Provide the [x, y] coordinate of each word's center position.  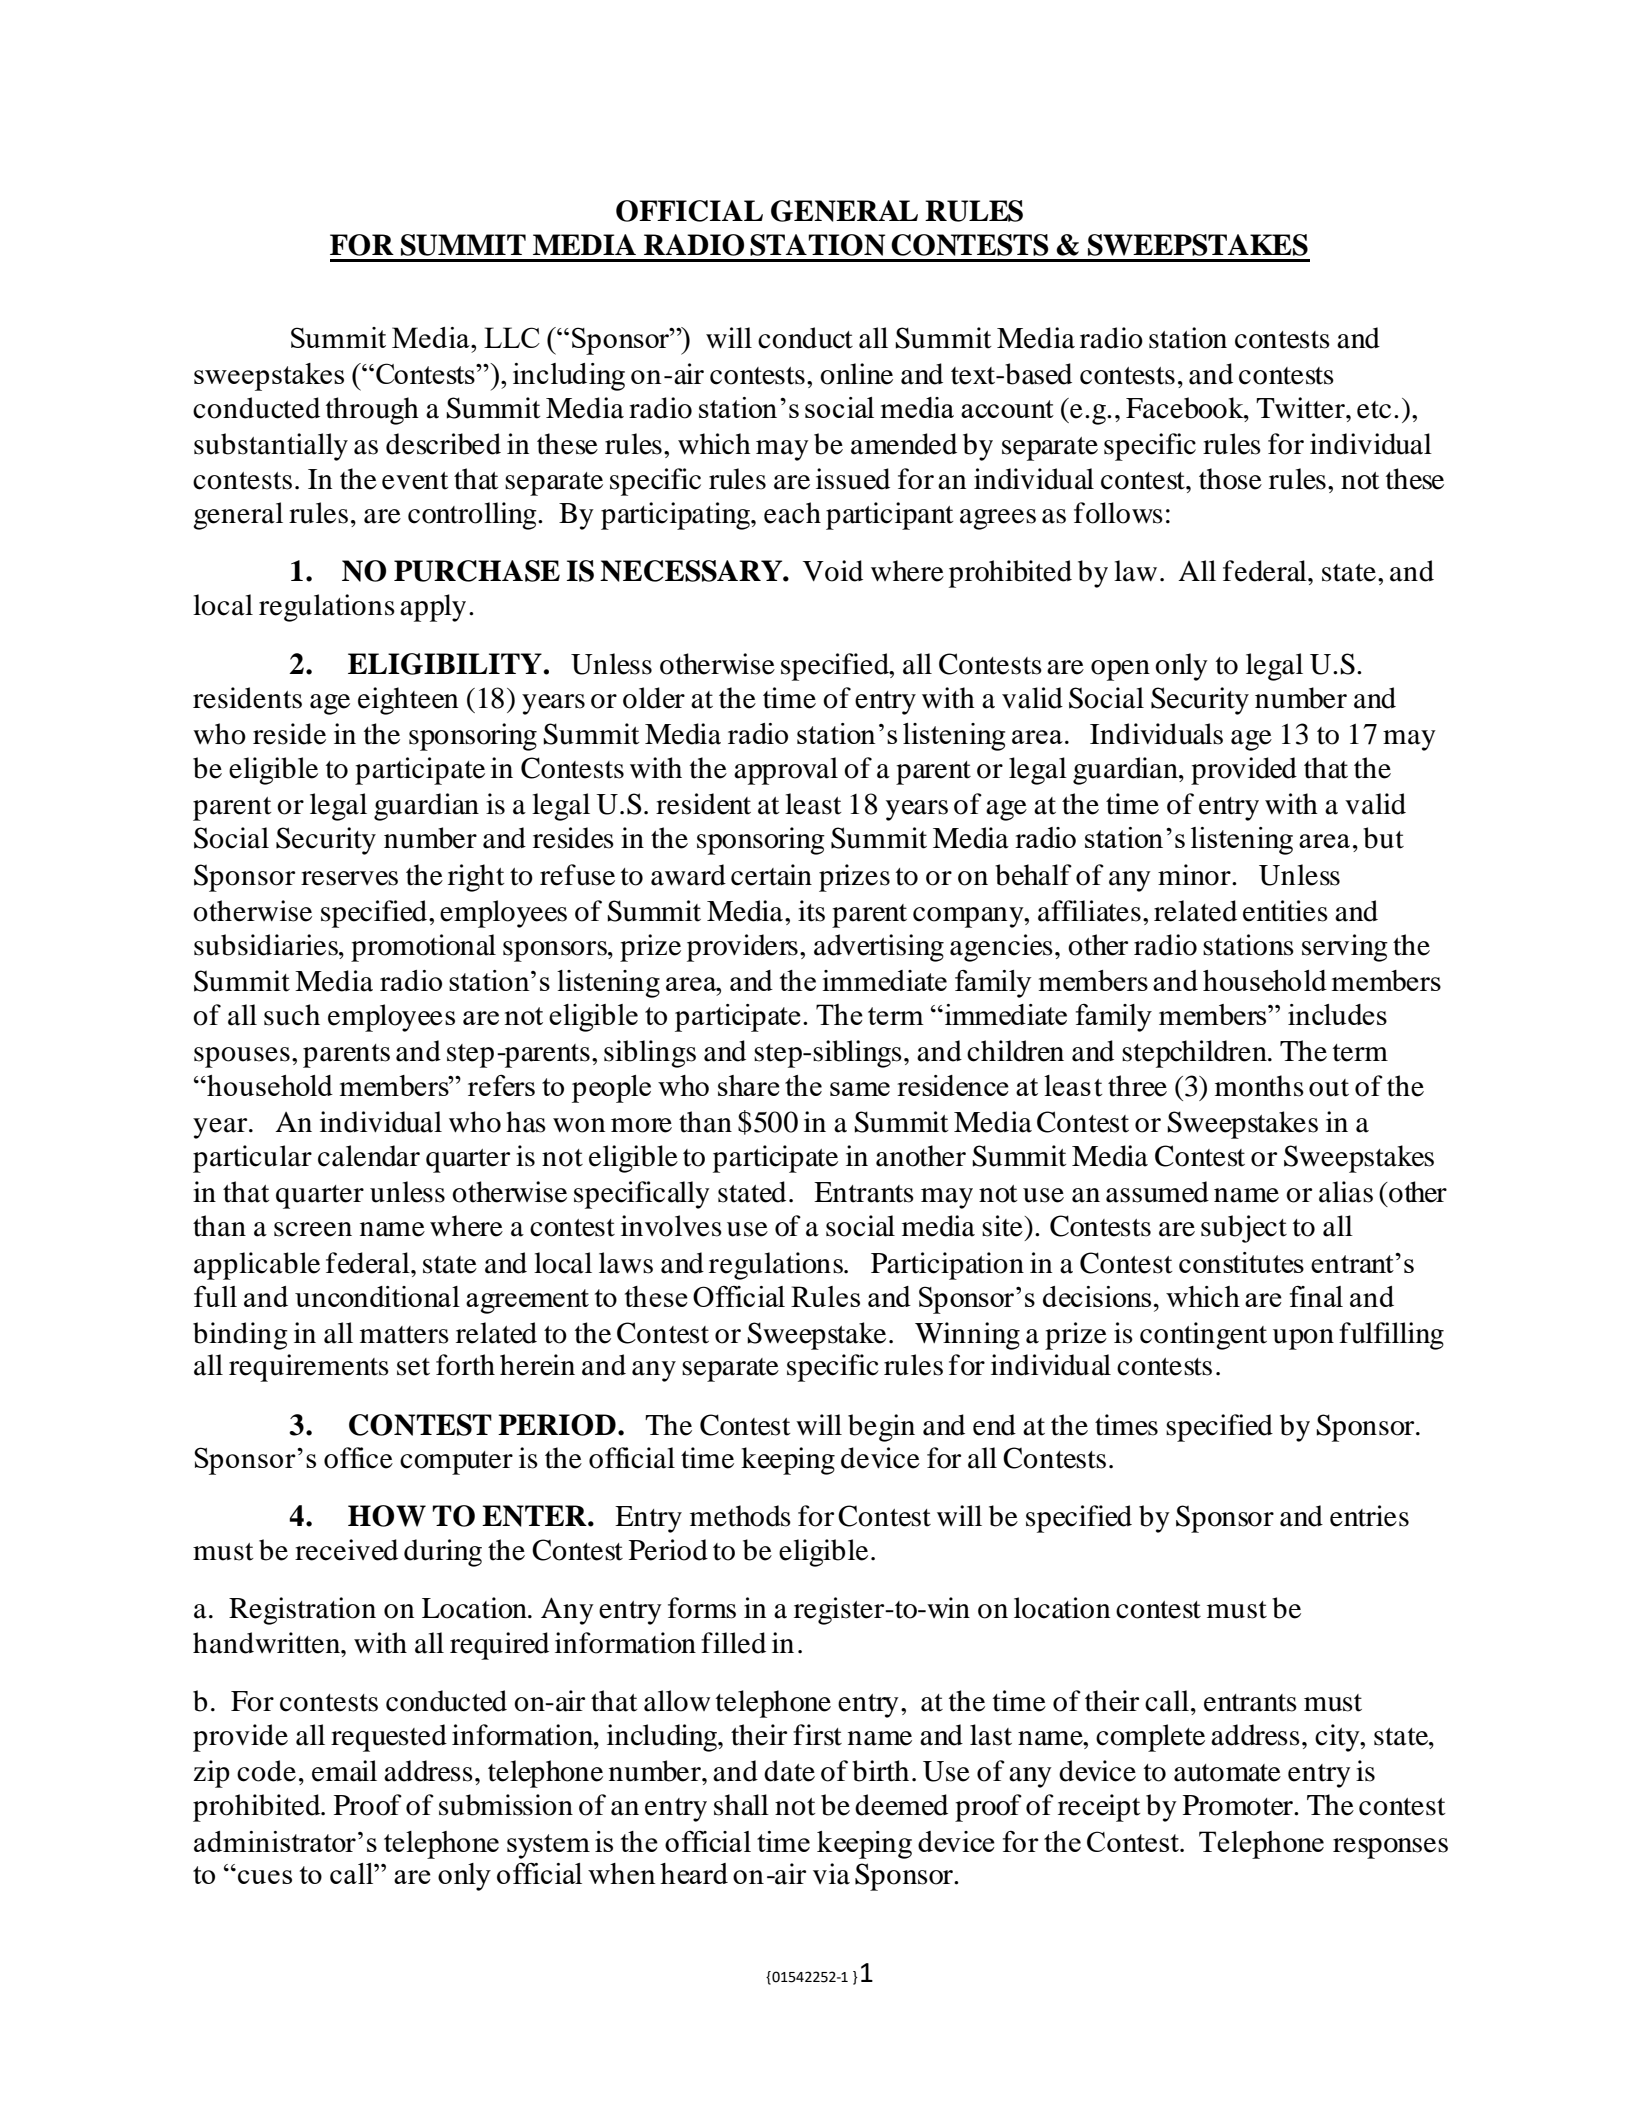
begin [881, 1428]
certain [771, 875]
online [856, 374]
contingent [1203, 1336]
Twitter [1301, 408]
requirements [309, 1368]
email [344, 1771]
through [372, 411]
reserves [349, 878]
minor [1195, 875]
